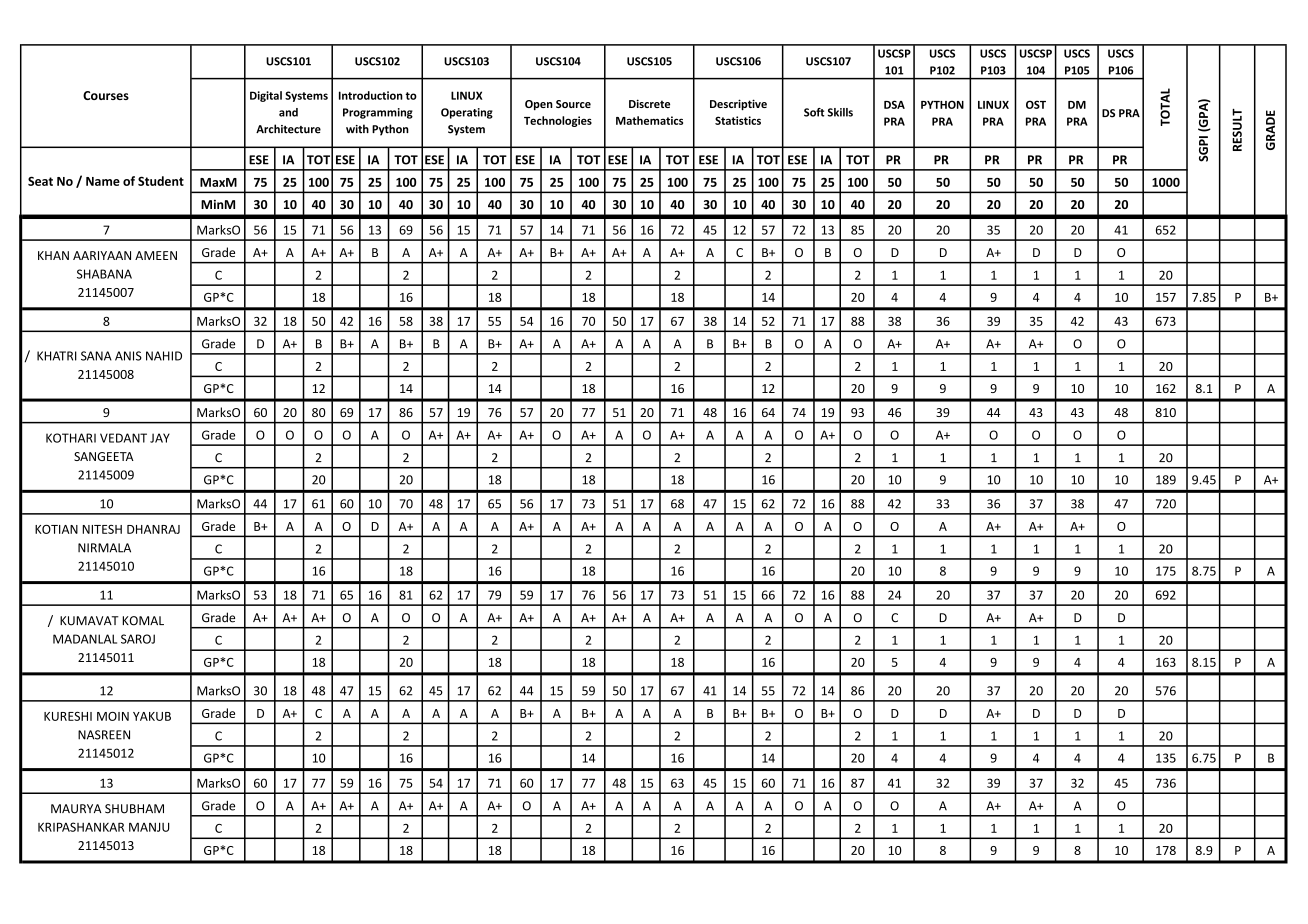  I want to click on MAURYA, so click(76, 809).
